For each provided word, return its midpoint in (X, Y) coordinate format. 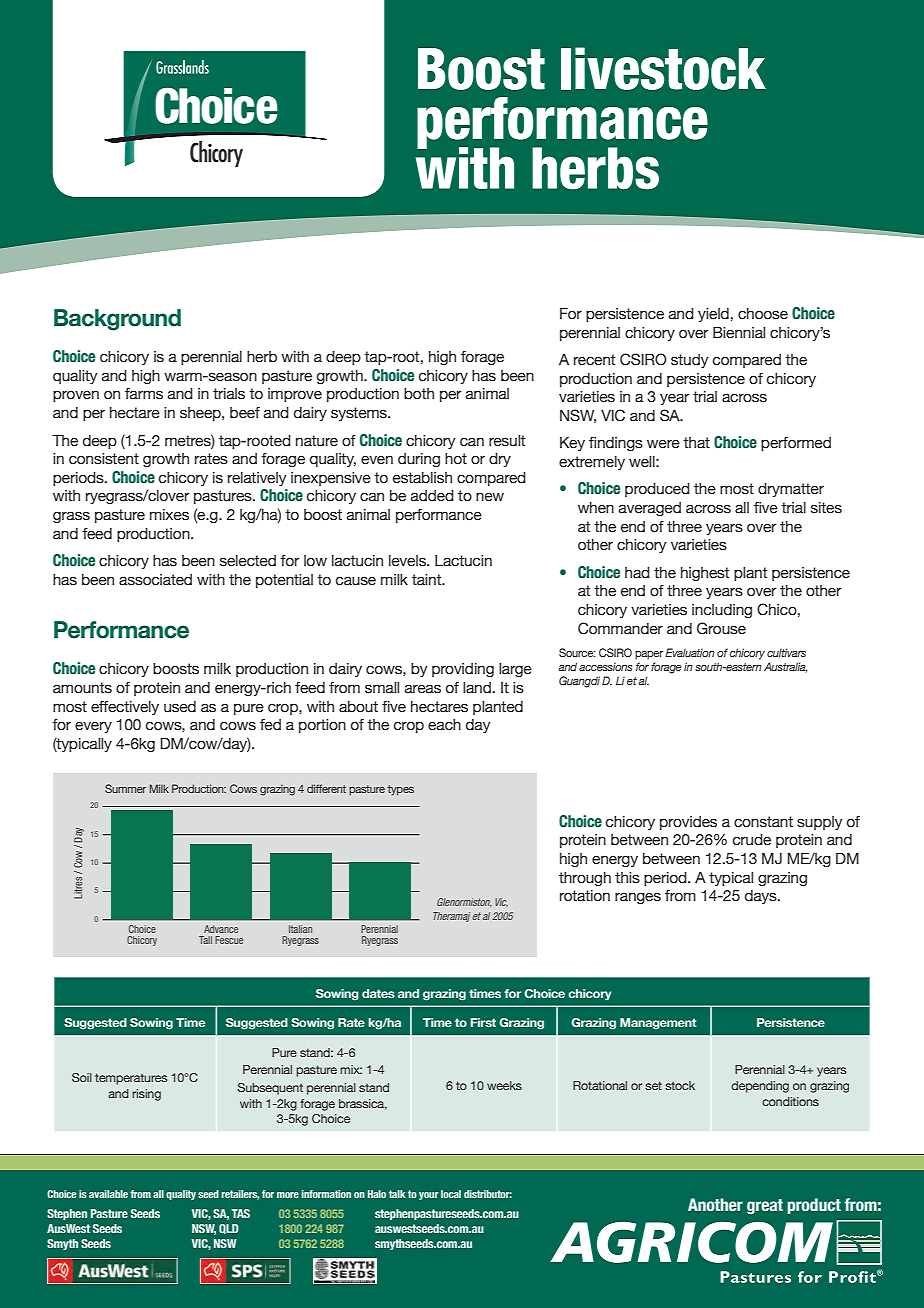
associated (155, 580)
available (108, 1194)
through (585, 879)
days (762, 897)
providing (463, 670)
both (419, 394)
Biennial (739, 333)
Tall (205, 940)
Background (117, 320)
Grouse (721, 628)
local (451, 1194)
